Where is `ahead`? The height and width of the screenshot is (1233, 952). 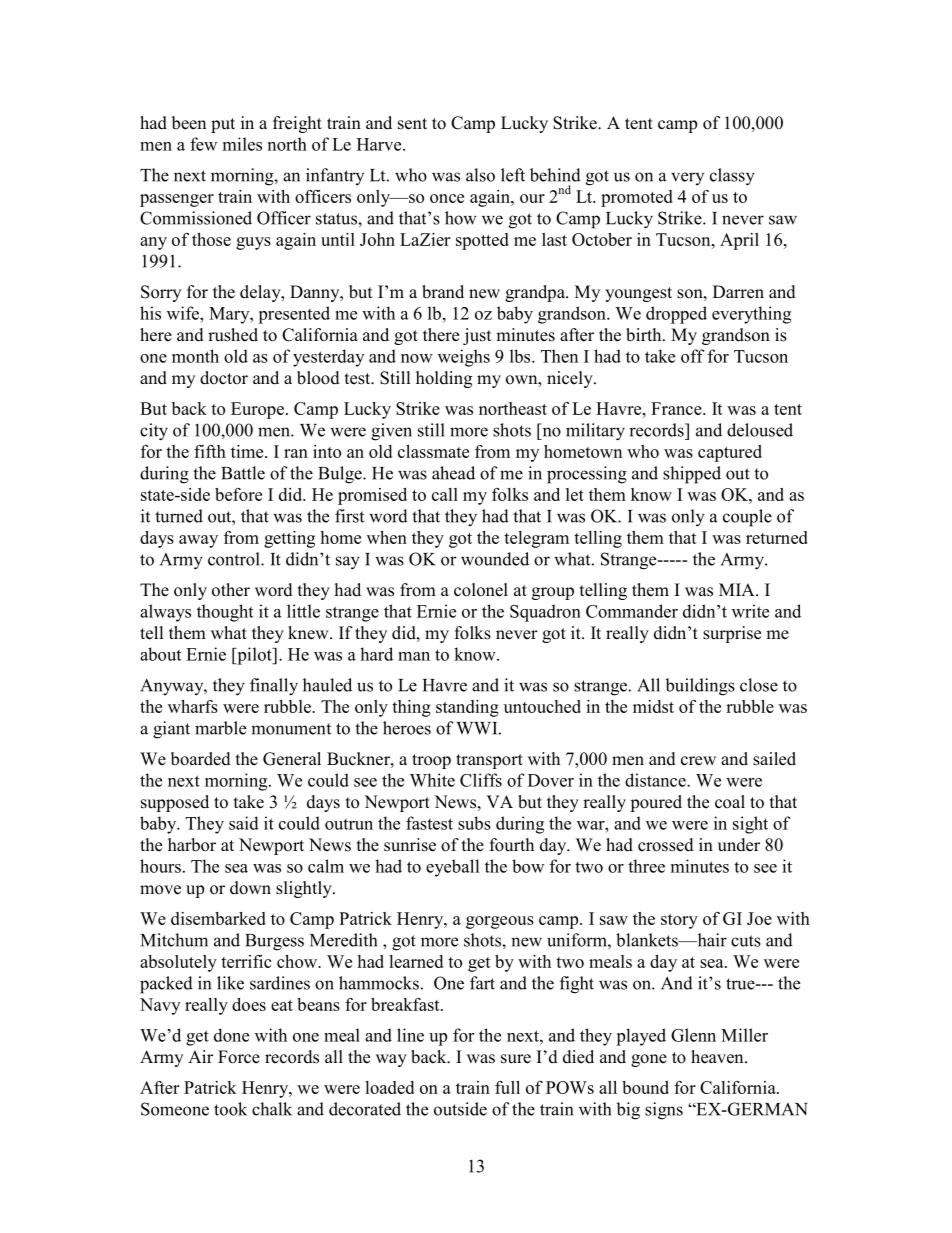 ahead is located at coordinates (453, 473).
